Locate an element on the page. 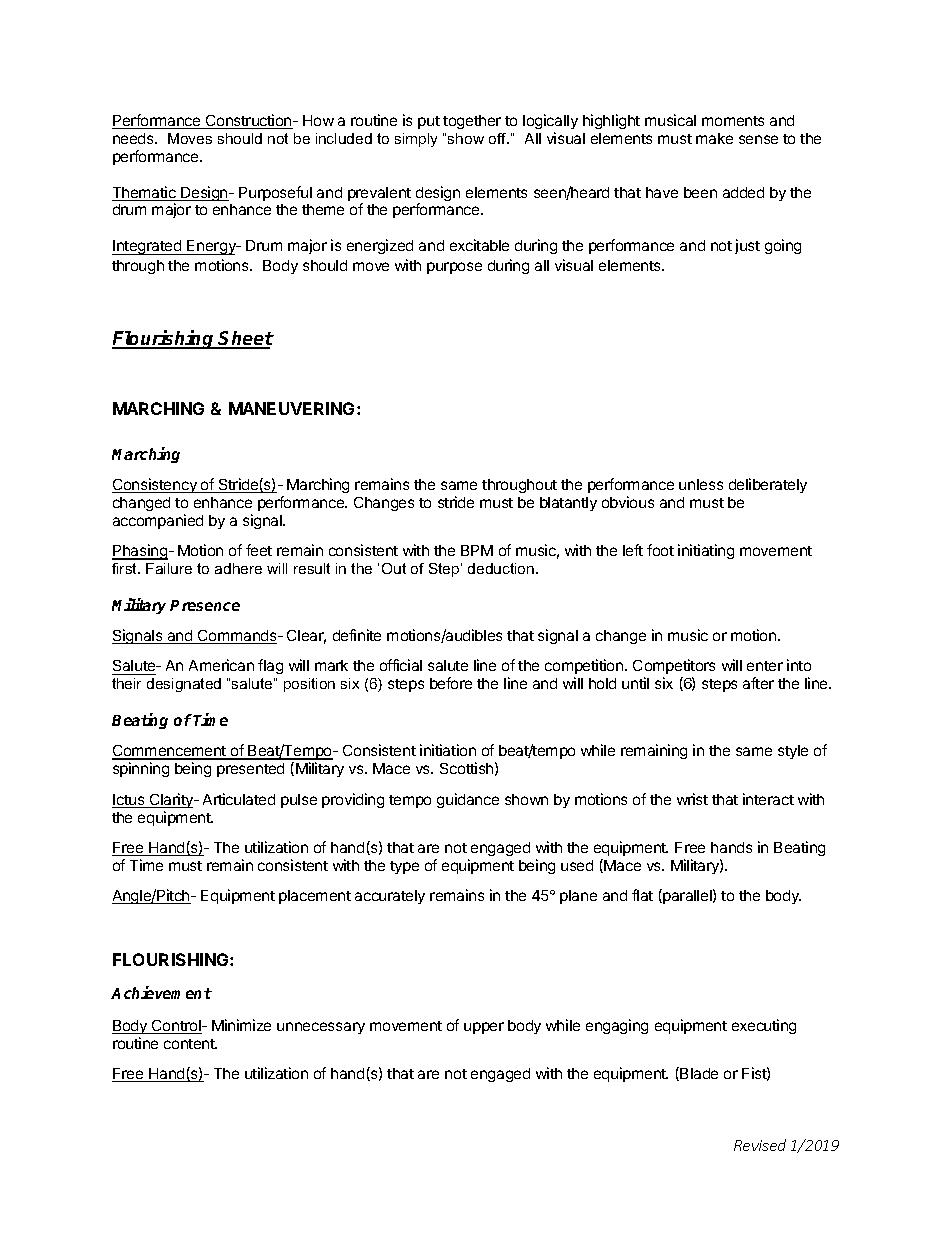 This document has height=1233, width=952. upper is located at coordinates (484, 1028).
